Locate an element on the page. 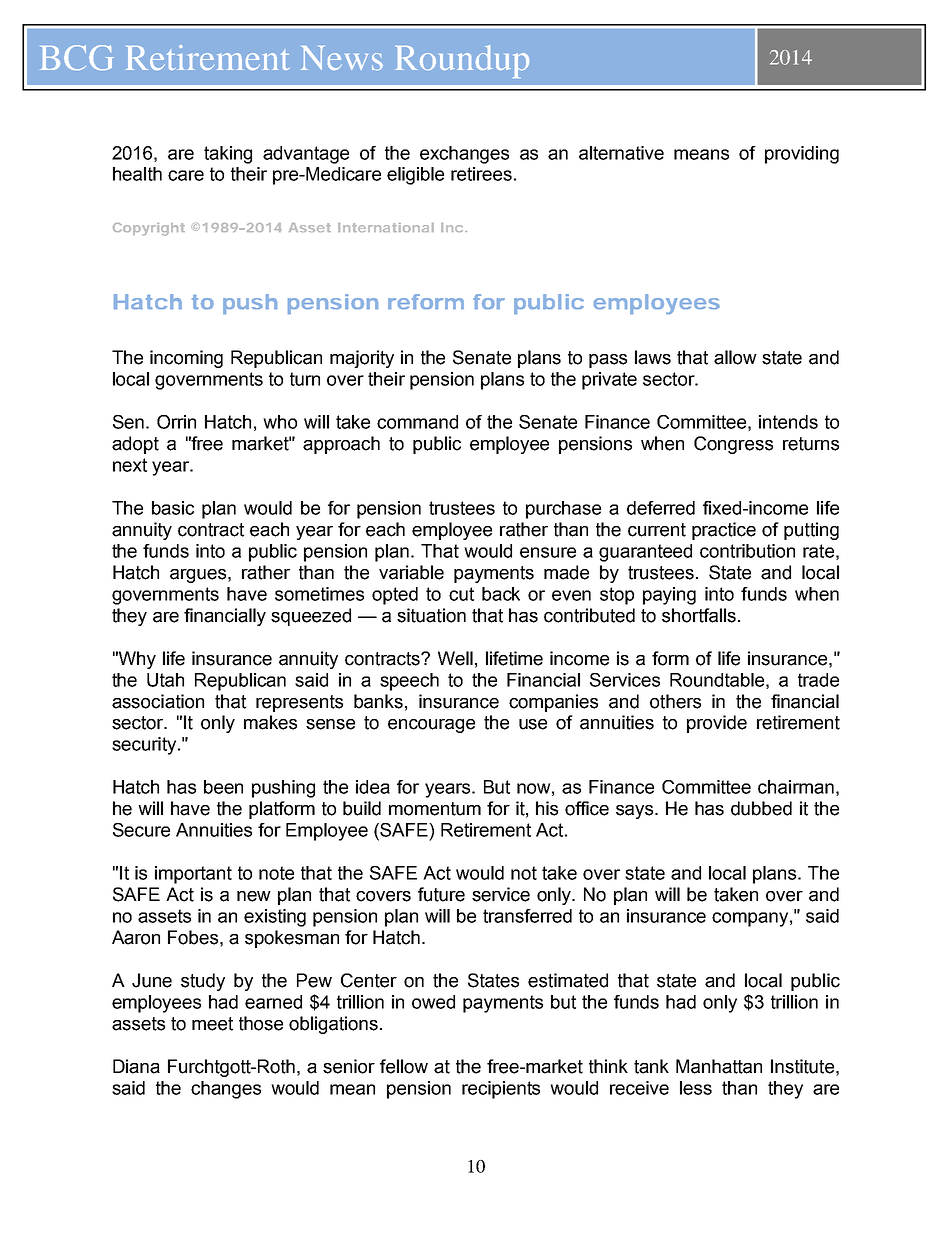  providing is located at coordinates (802, 155).
